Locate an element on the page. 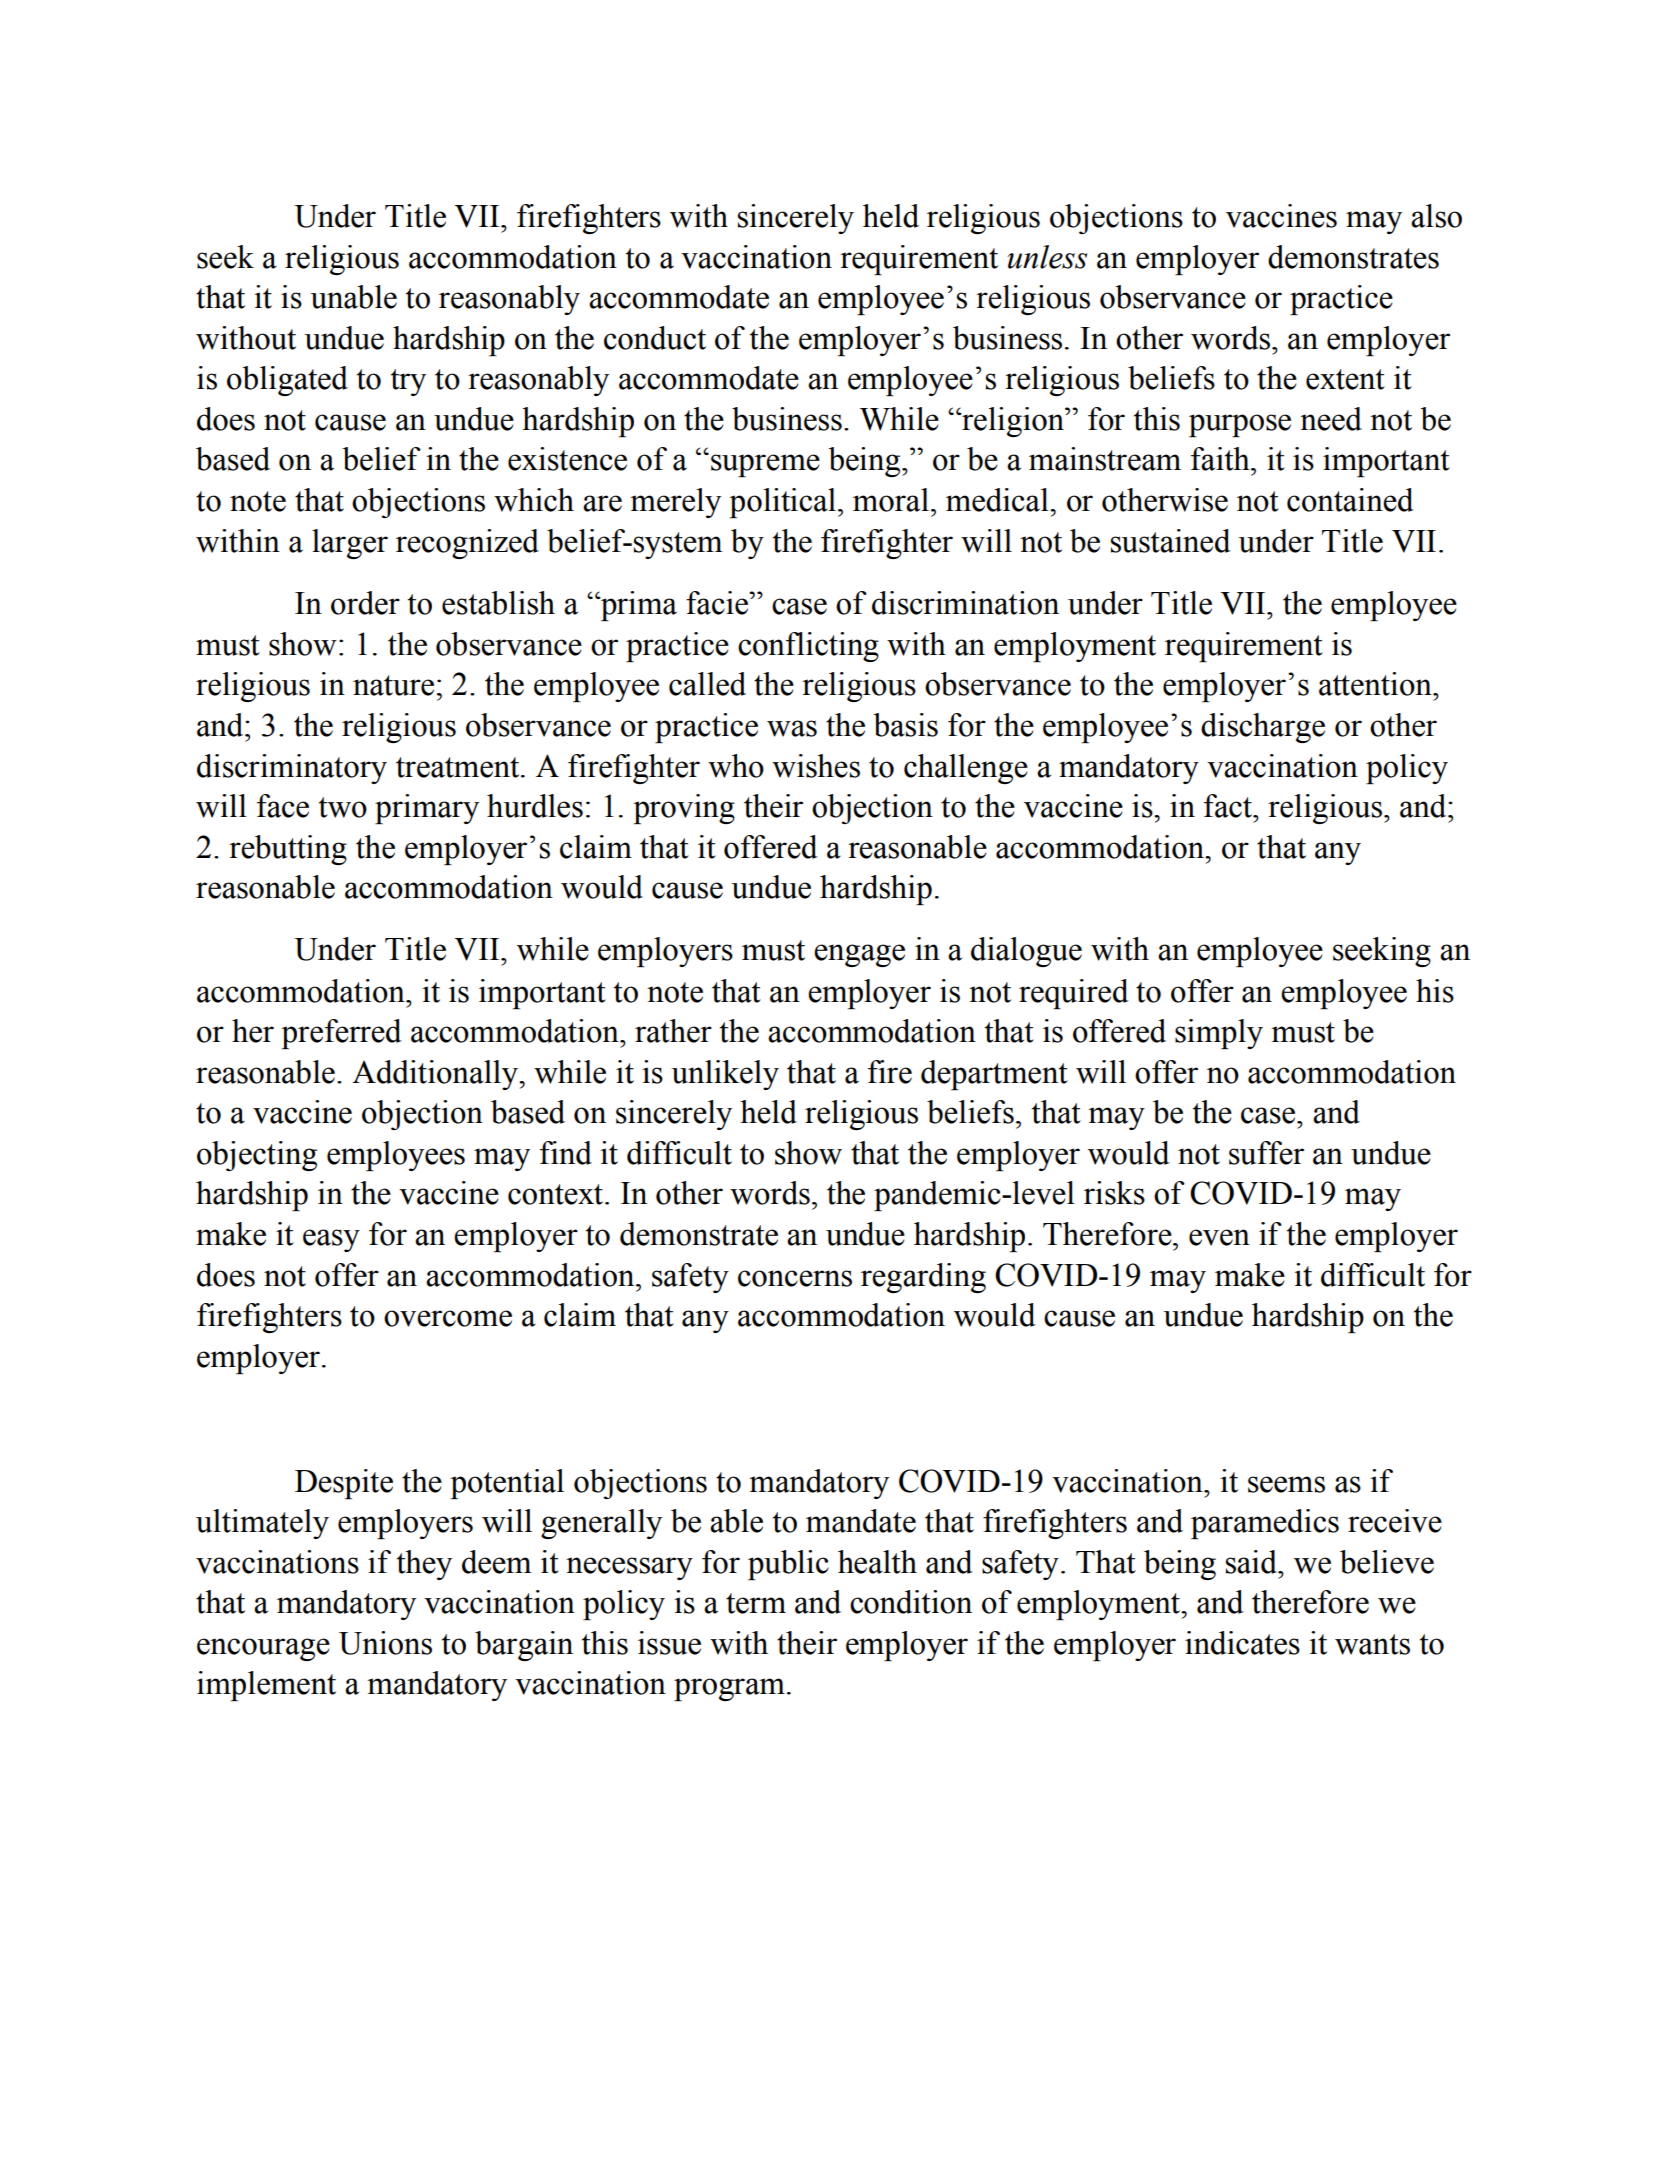 The height and width of the document is (2159, 1668). condition is located at coordinates (911, 1602).
